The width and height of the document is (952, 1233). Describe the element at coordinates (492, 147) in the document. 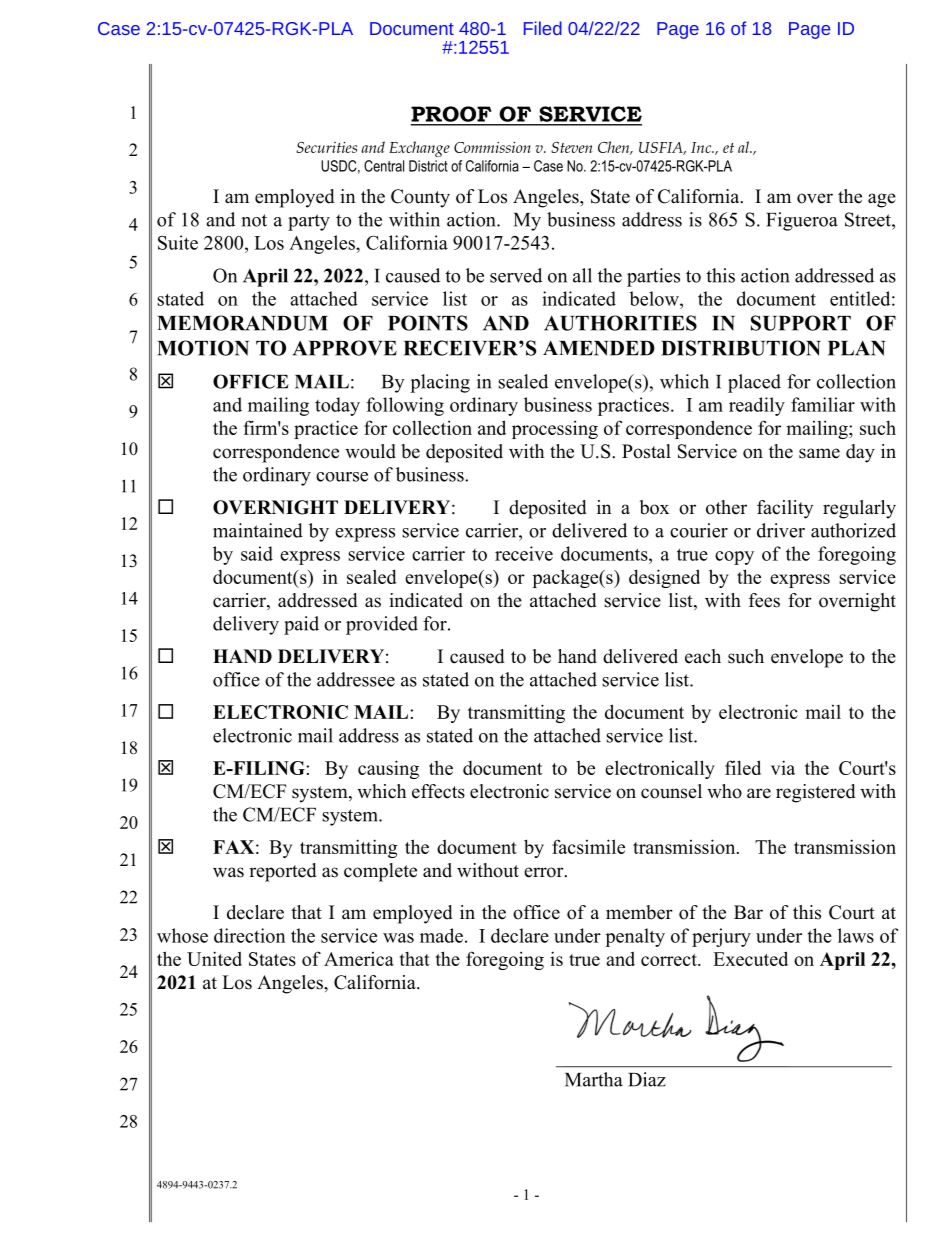

I see `Commission` at that location.
